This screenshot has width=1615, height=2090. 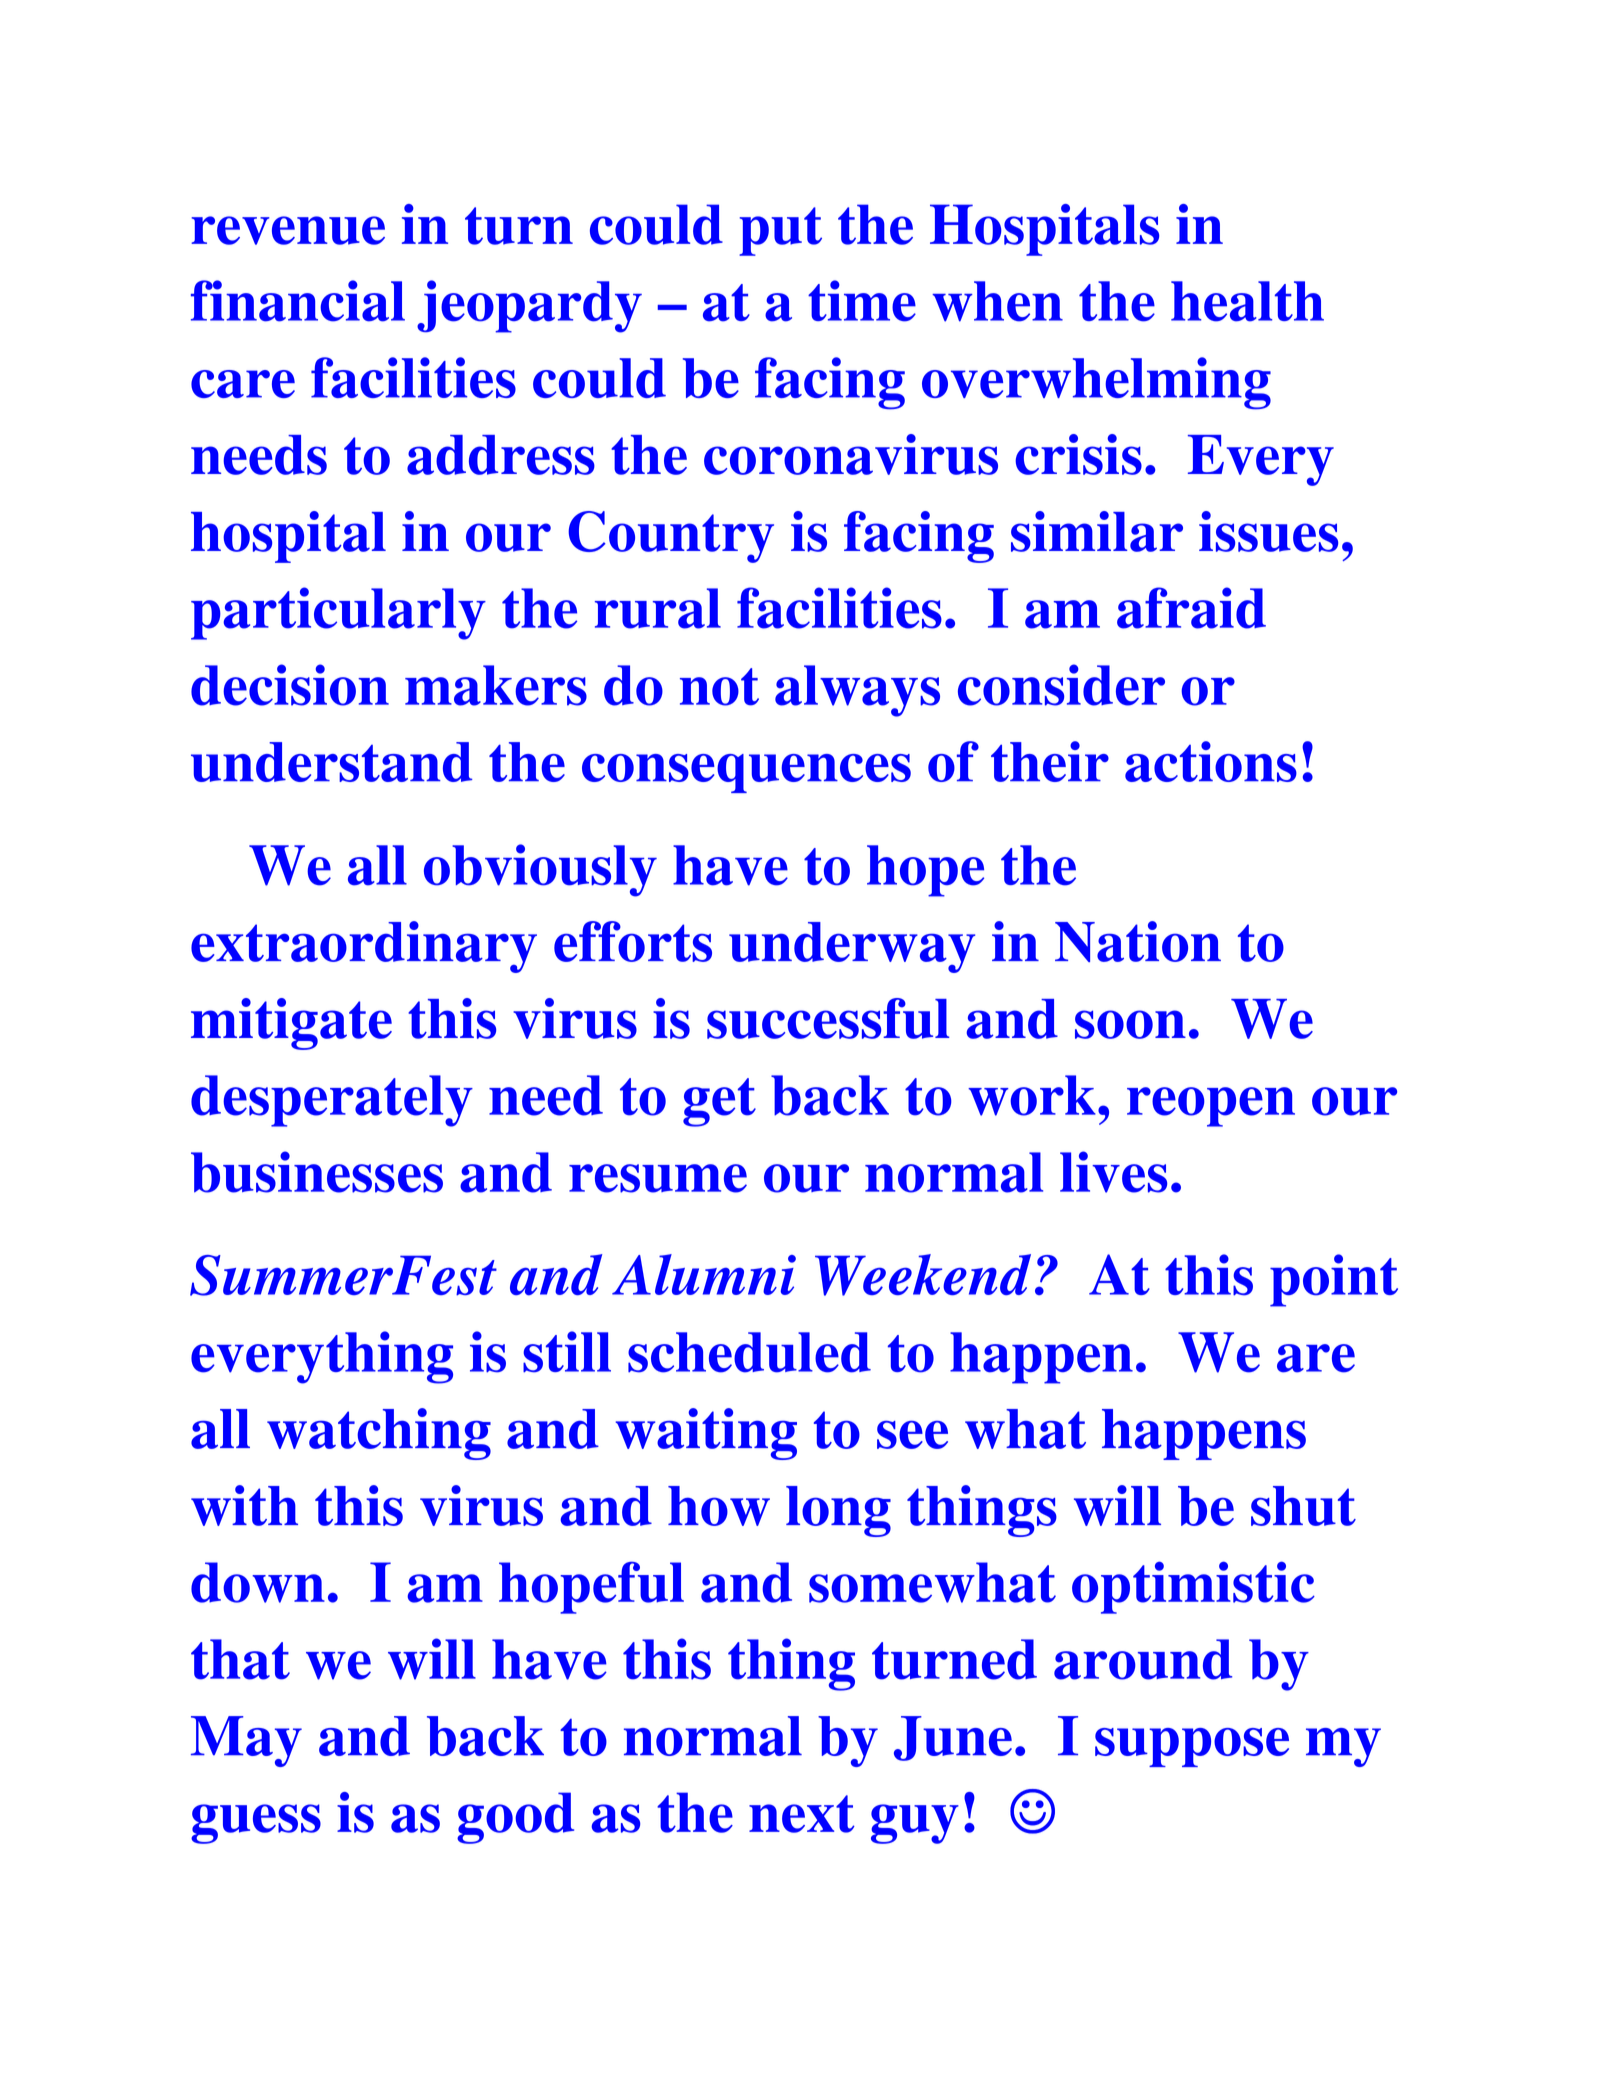 What do you see at coordinates (1130, 1024) in the screenshot?
I see `soon` at bounding box center [1130, 1024].
